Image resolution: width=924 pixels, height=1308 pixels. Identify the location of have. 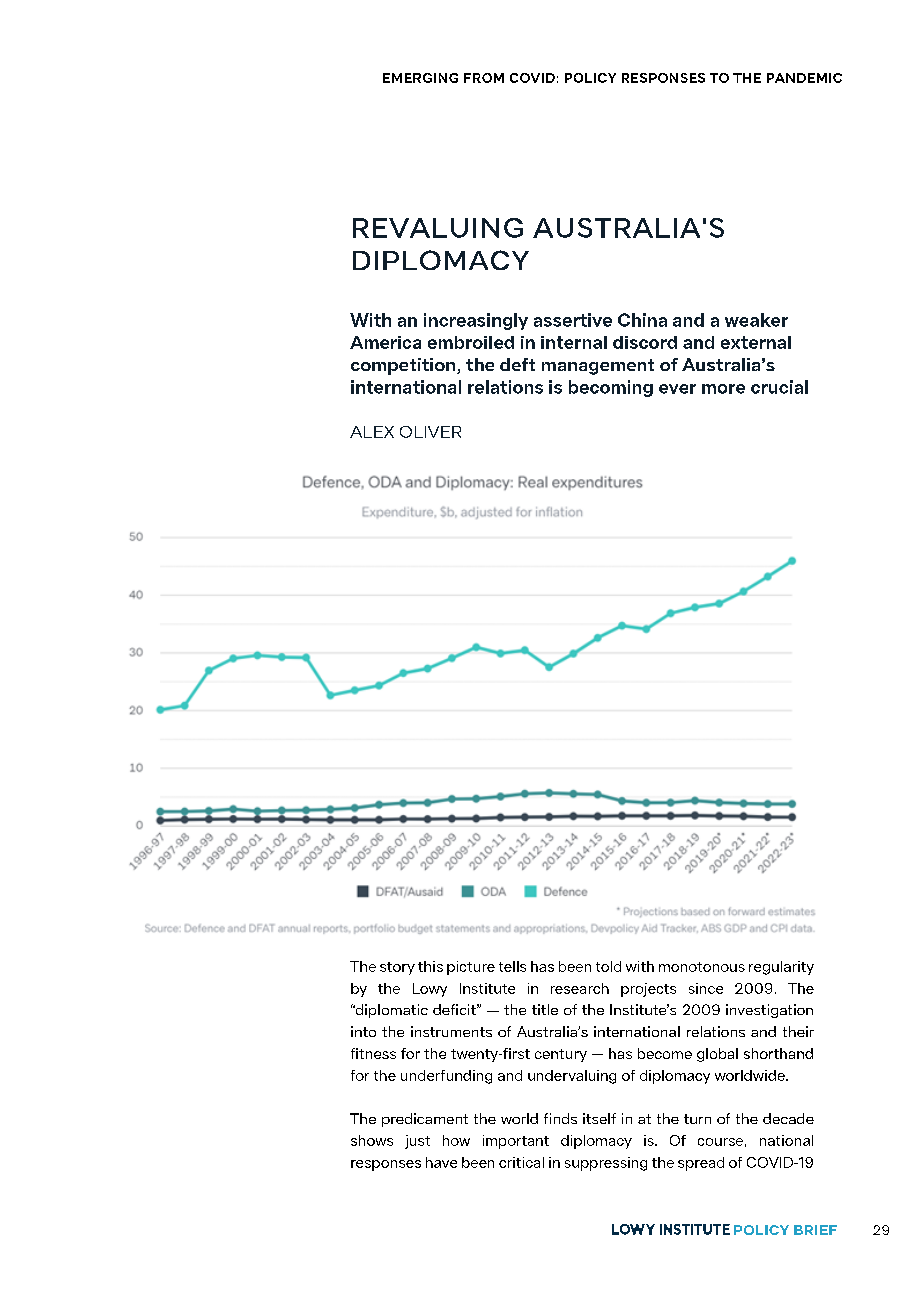
(441, 1162).
